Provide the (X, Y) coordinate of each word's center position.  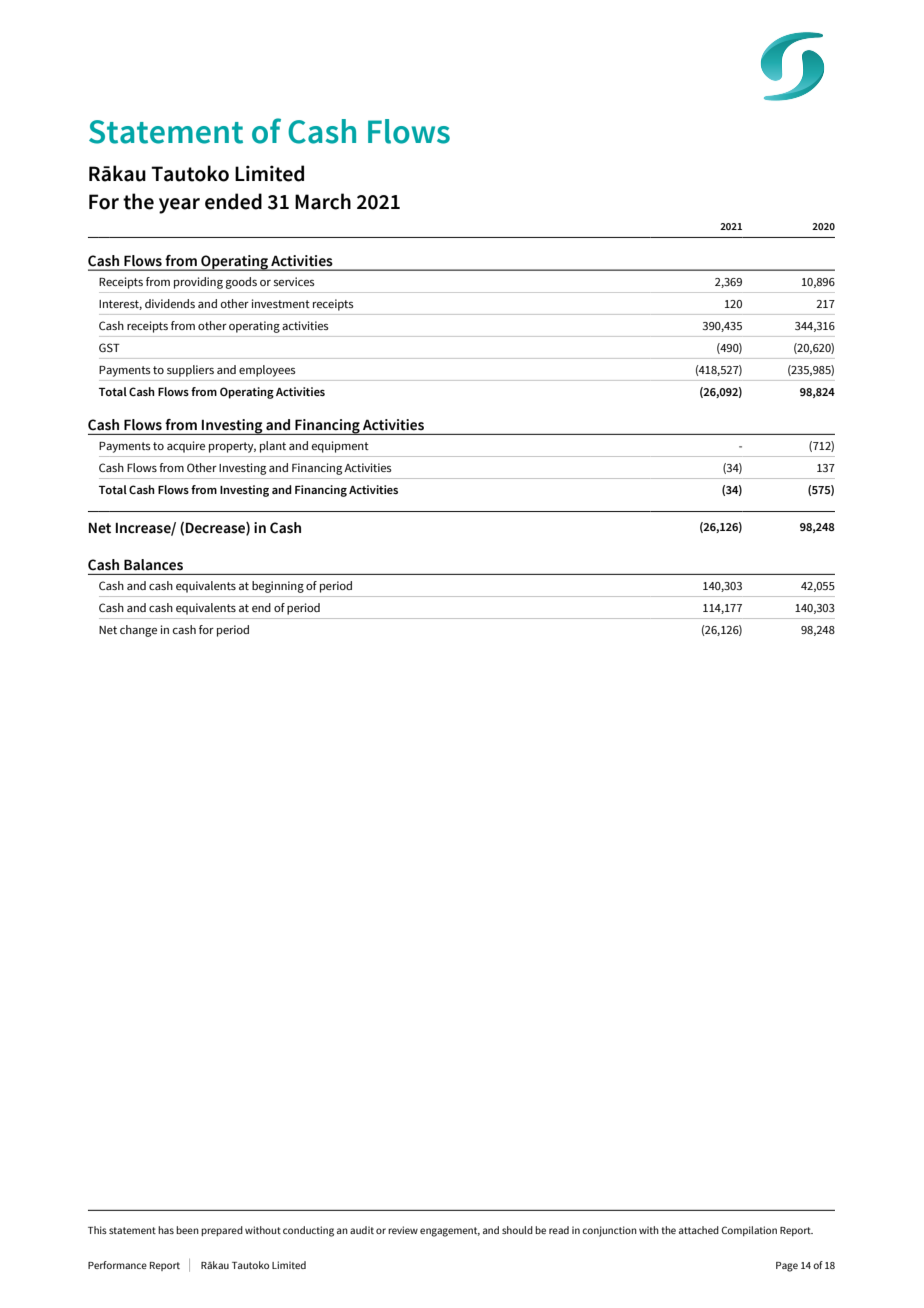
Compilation (749, 1231)
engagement (450, 1232)
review (403, 1230)
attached (699, 1230)
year (179, 206)
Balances (153, 564)
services (294, 281)
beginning (278, 587)
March (323, 201)
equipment (340, 447)
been (187, 1230)
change (138, 631)
